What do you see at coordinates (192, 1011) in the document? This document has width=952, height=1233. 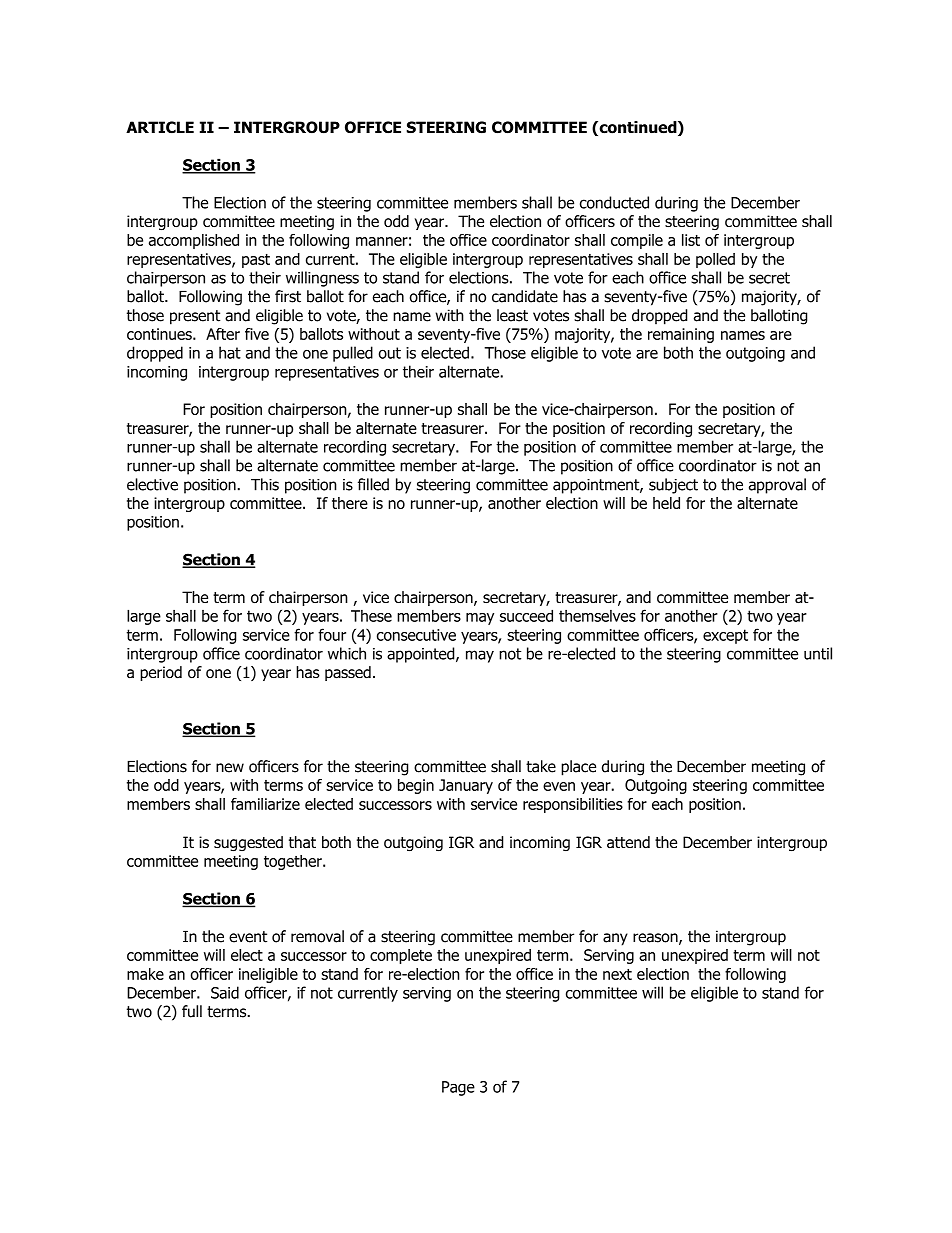 I see `full` at bounding box center [192, 1011].
